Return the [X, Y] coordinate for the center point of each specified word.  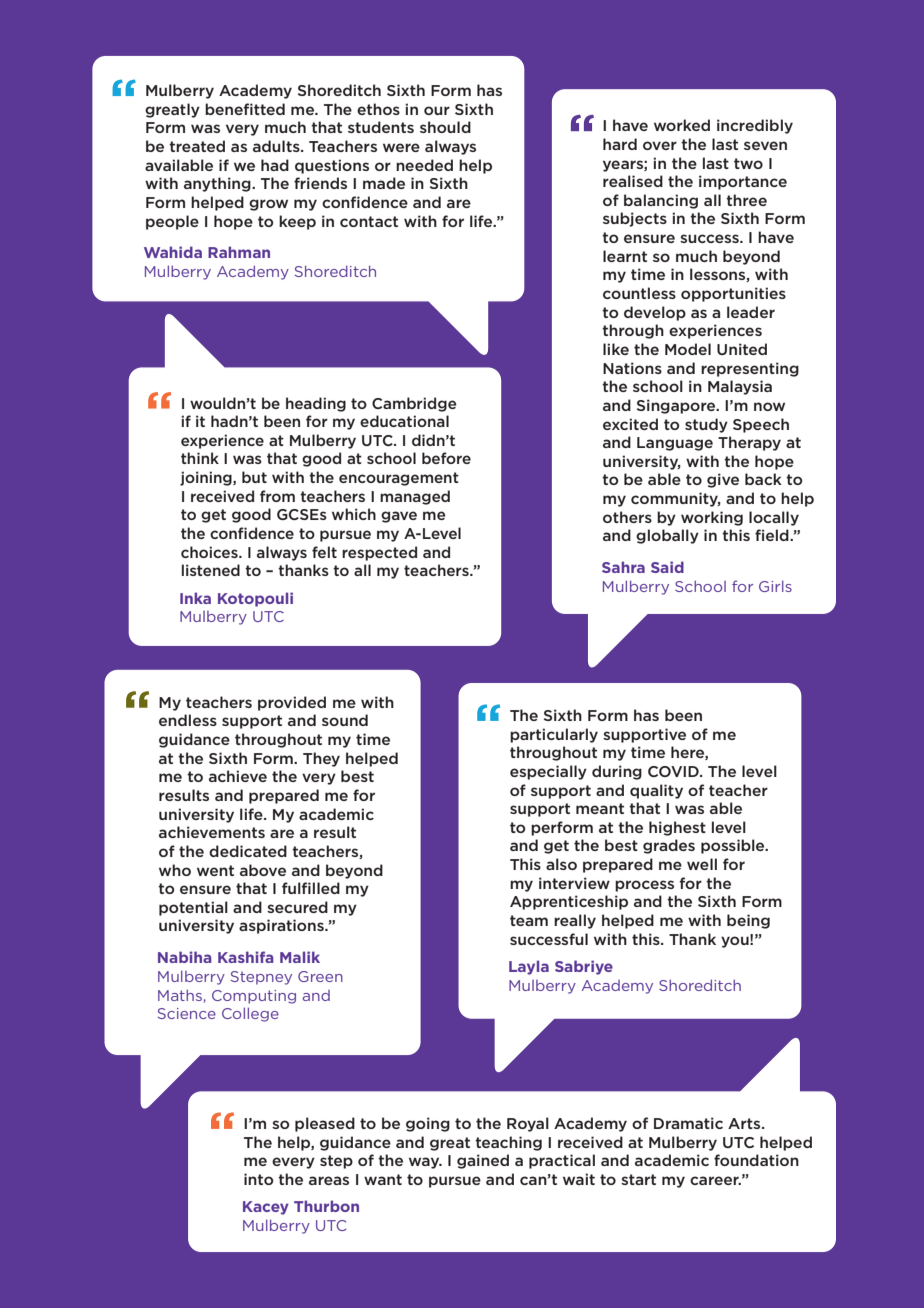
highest [677, 828]
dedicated [248, 851]
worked [682, 125]
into [258, 1179]
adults [277, 146]
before [446, 458]
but [254, 477]
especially [548, 772]
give [723, 480]
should [445, 127]
